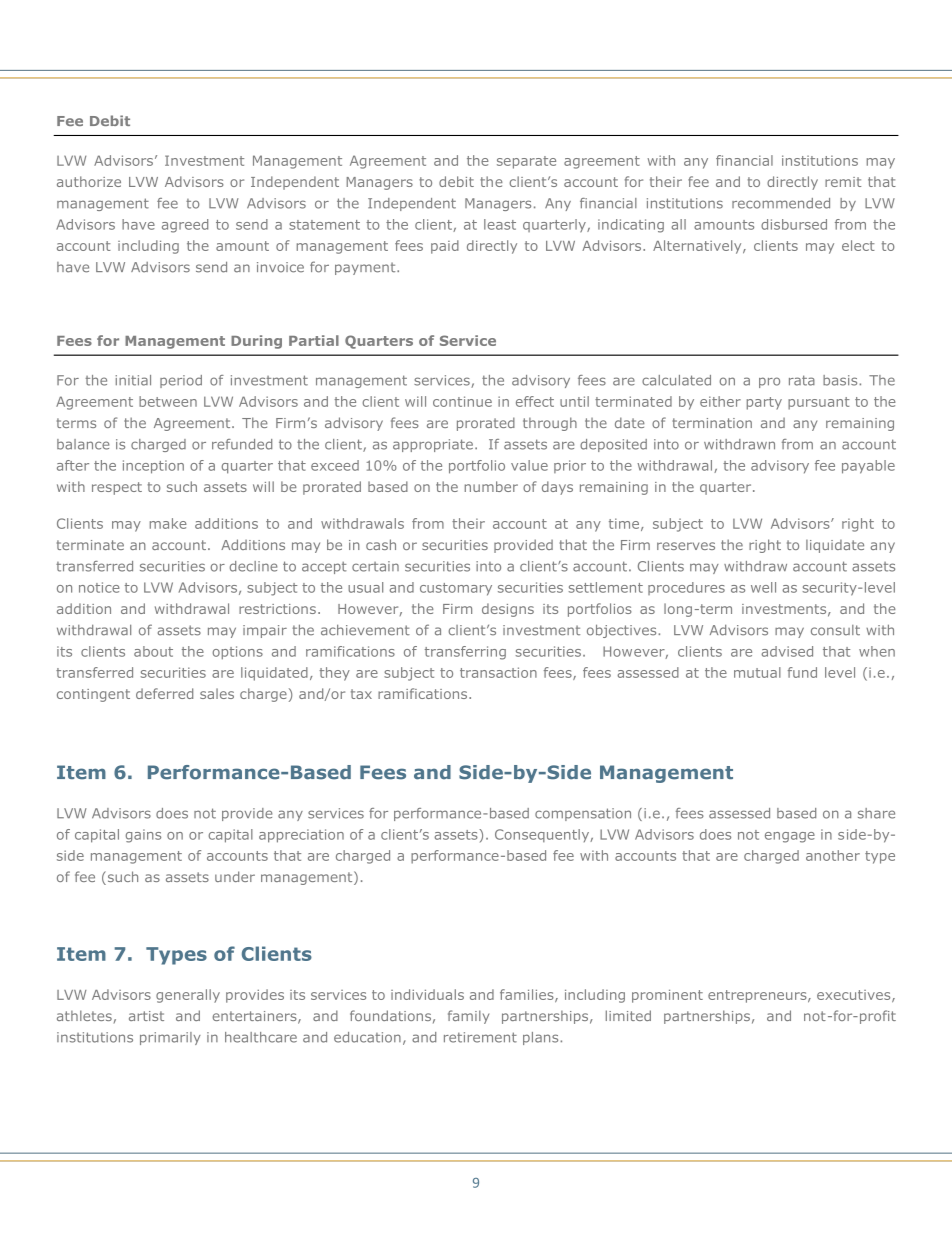  I want to click on artist, so click(146, 1016).
